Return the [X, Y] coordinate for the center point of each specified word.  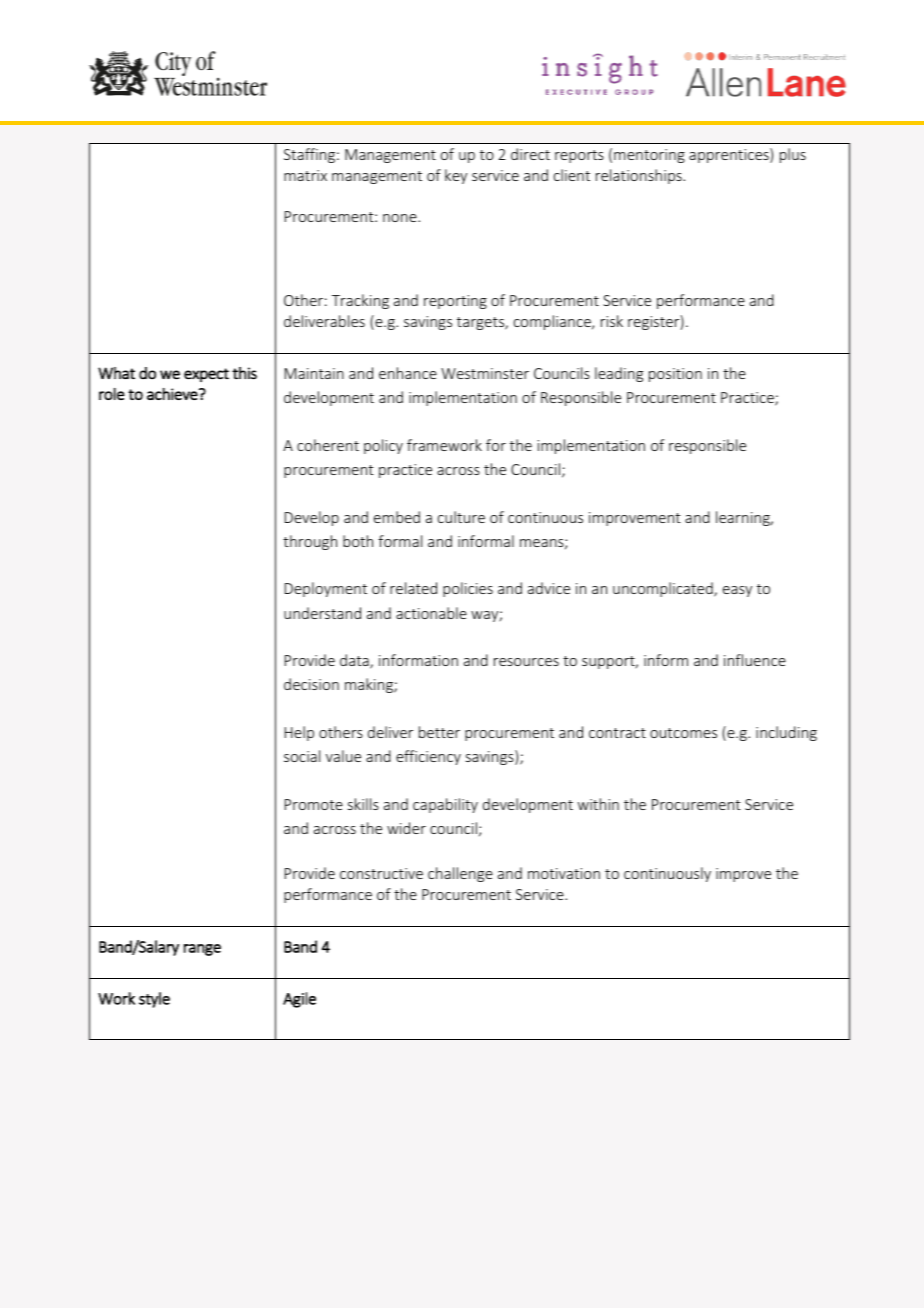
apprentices [730, 155]
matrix [305, 175]
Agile [299, 1000]
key [456, 176]
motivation [564, 873]
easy [737, 591]
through [310, 542]
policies [468, 589]
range [202, 950]
